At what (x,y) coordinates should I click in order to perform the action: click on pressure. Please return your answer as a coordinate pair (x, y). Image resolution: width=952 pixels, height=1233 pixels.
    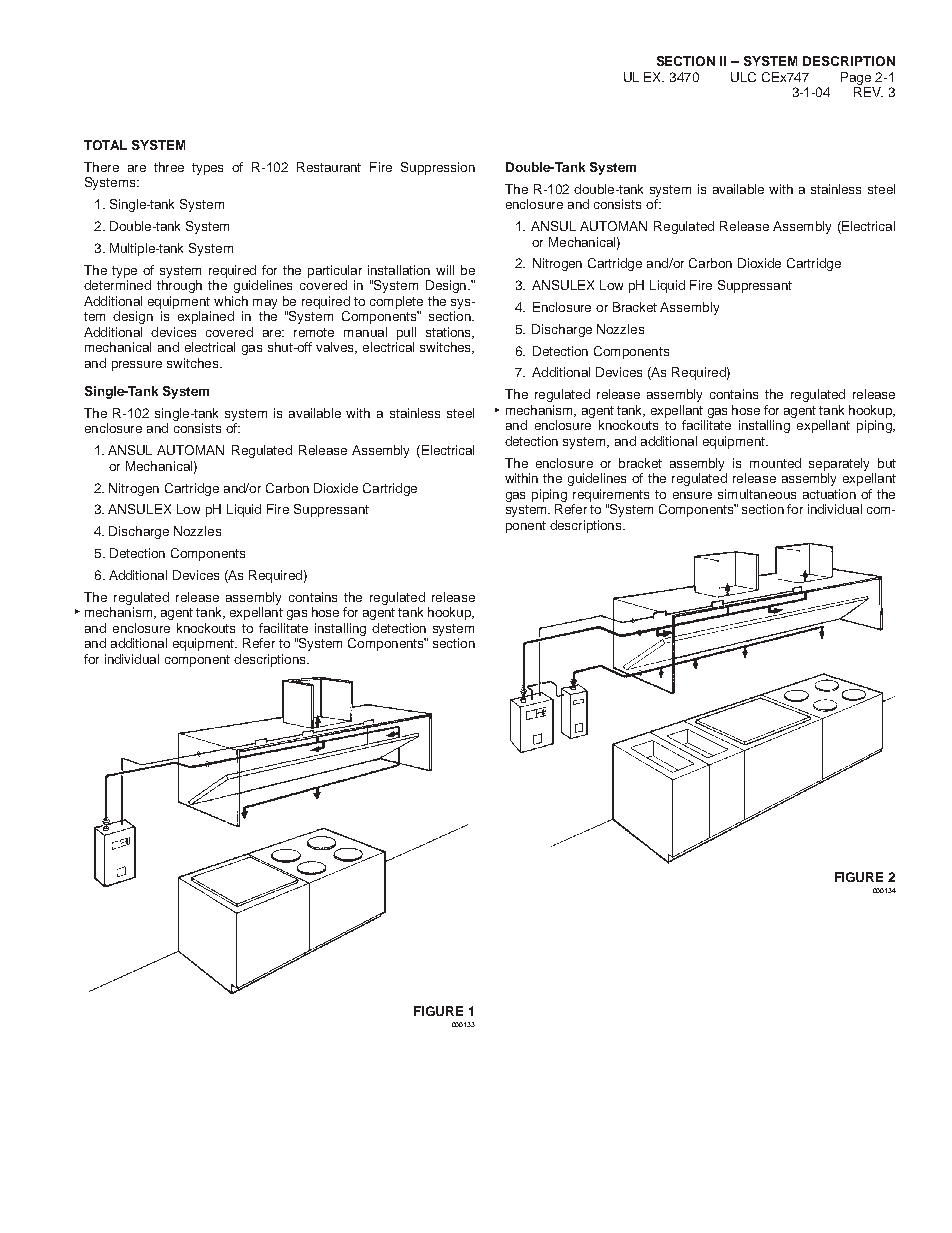
    Looking at the image, I should click on (137, 366).
